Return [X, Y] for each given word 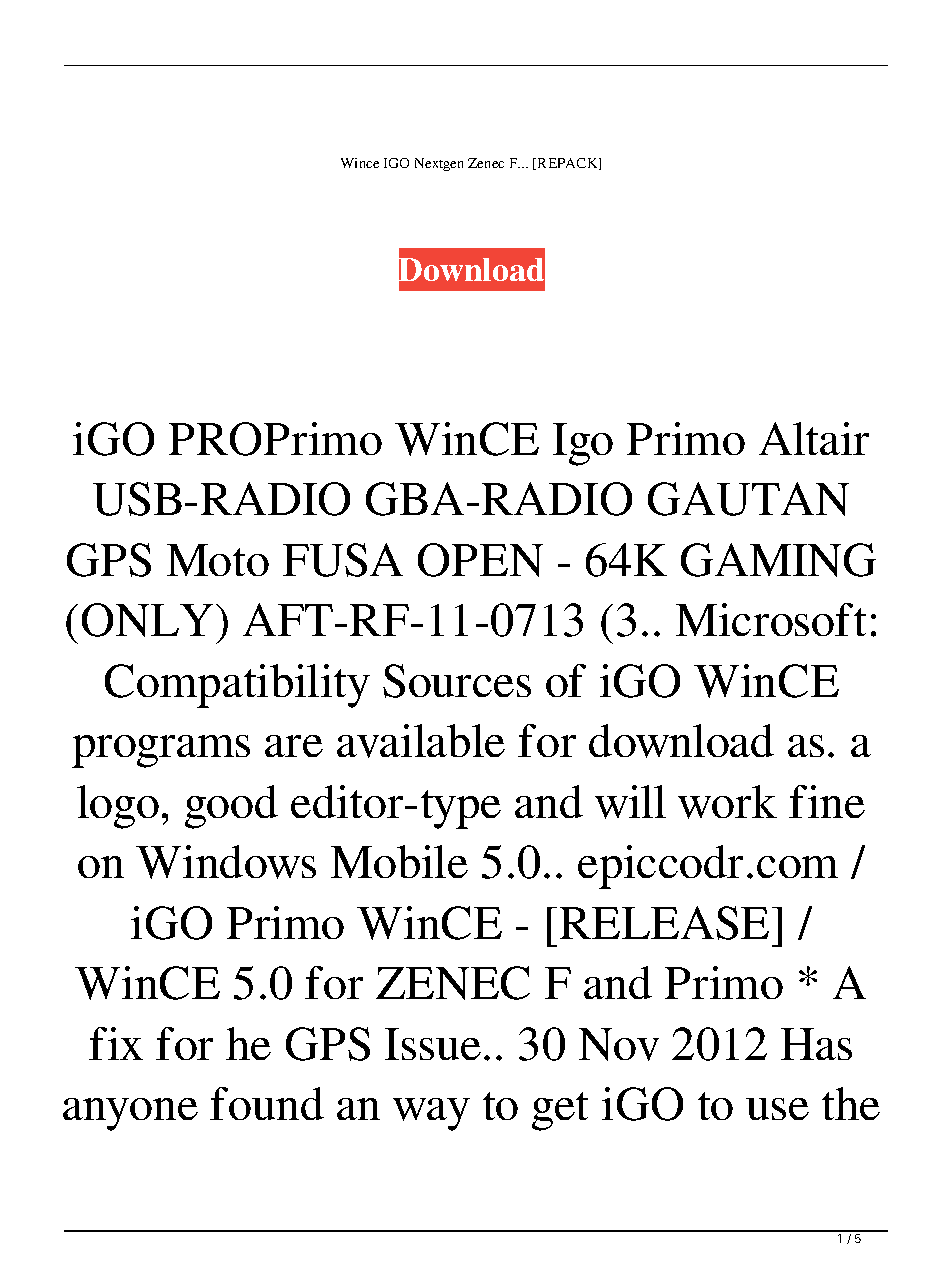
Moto [218, 560]
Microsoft [771, 619]
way [431, 1114]
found [267, 1103]
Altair [814, 438]
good [231, 807]
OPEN [480, 560]
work [727, 802]
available [421, 741]
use [777, 1109]
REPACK [569, 164]
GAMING [778, 560]
